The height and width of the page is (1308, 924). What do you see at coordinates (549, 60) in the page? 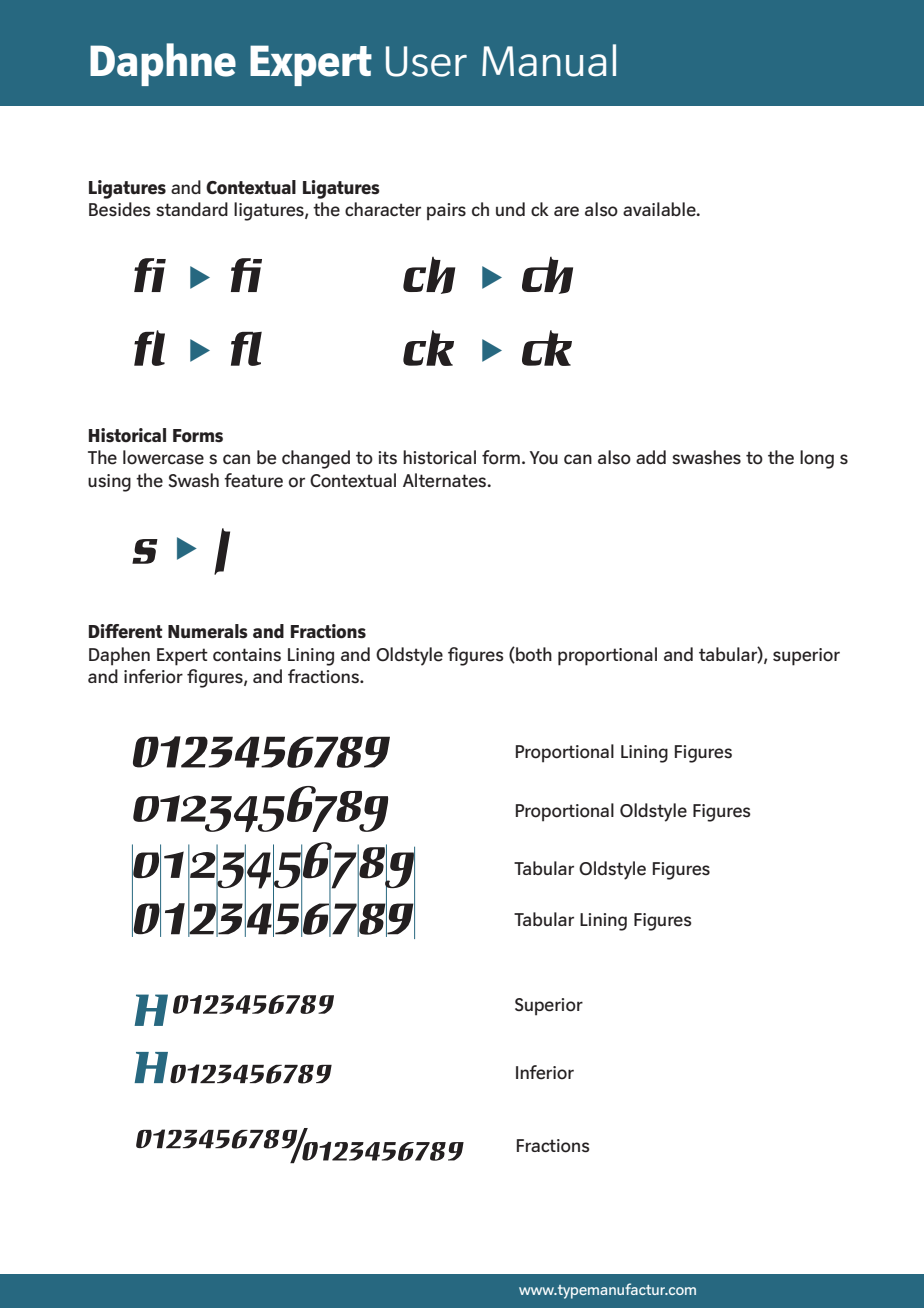
I see `Manual` at bounding box center [549, 60].
